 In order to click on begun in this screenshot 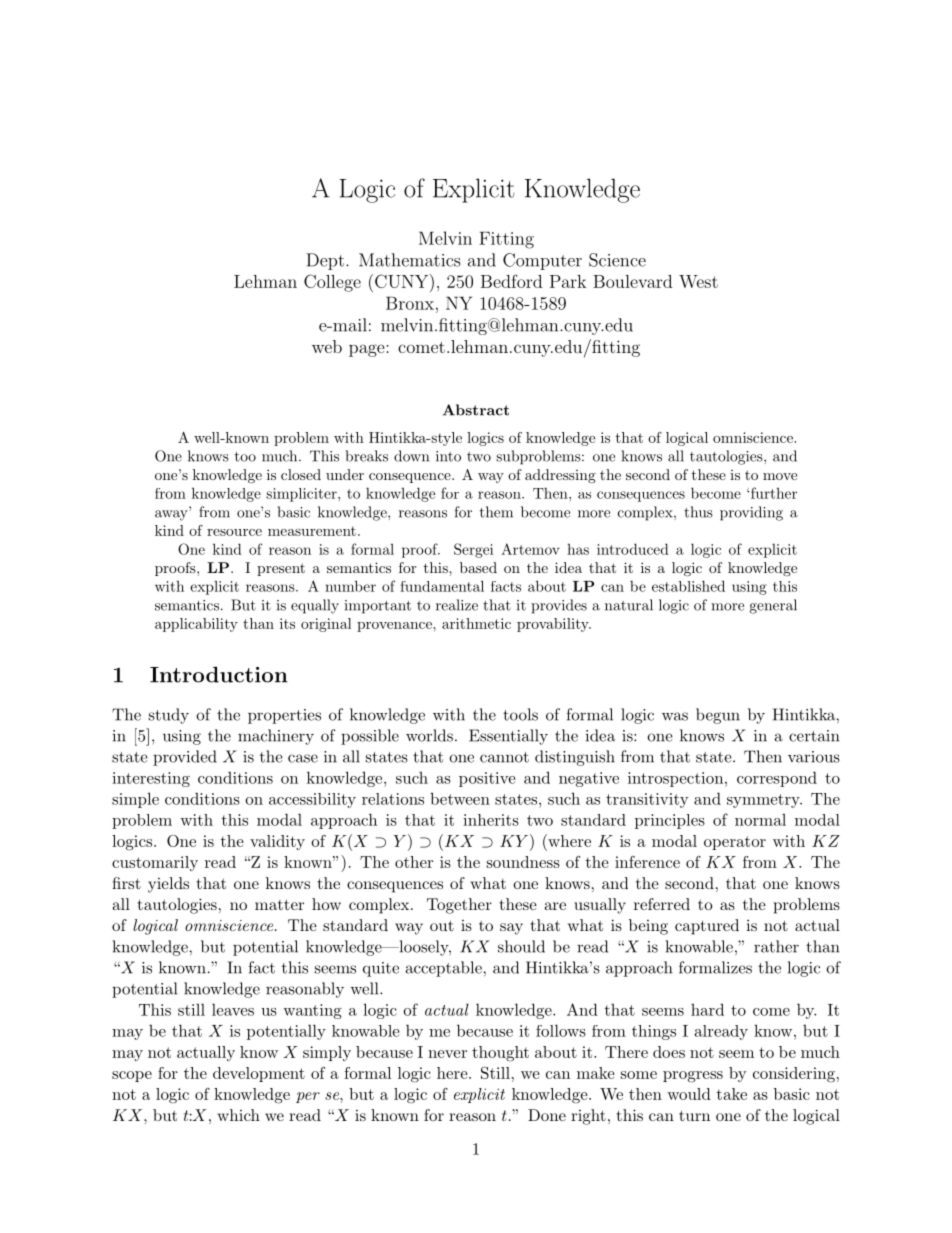, I will do `click(718, 716)`.
